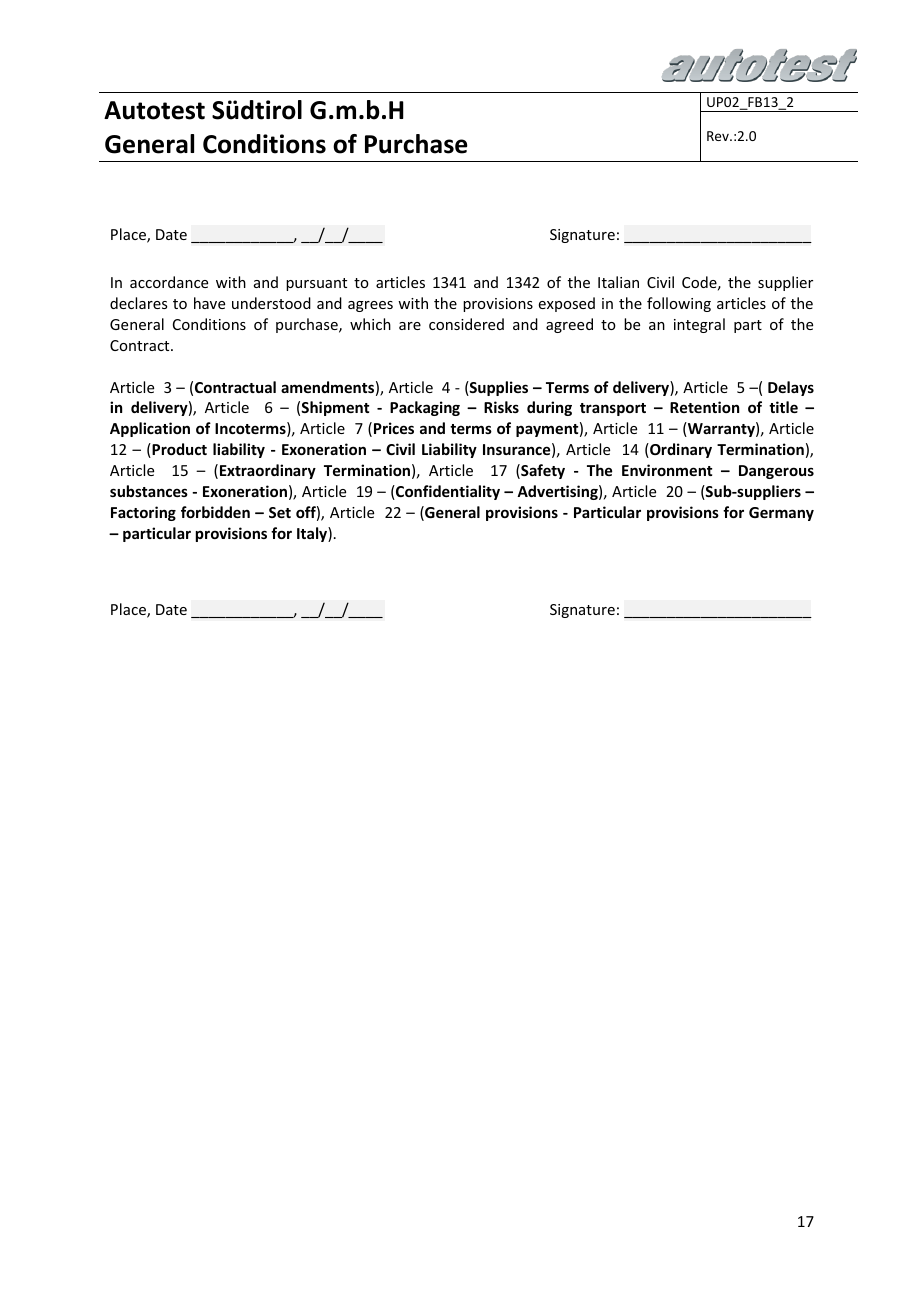  I want to click on forbidden, so click(215, 512).
